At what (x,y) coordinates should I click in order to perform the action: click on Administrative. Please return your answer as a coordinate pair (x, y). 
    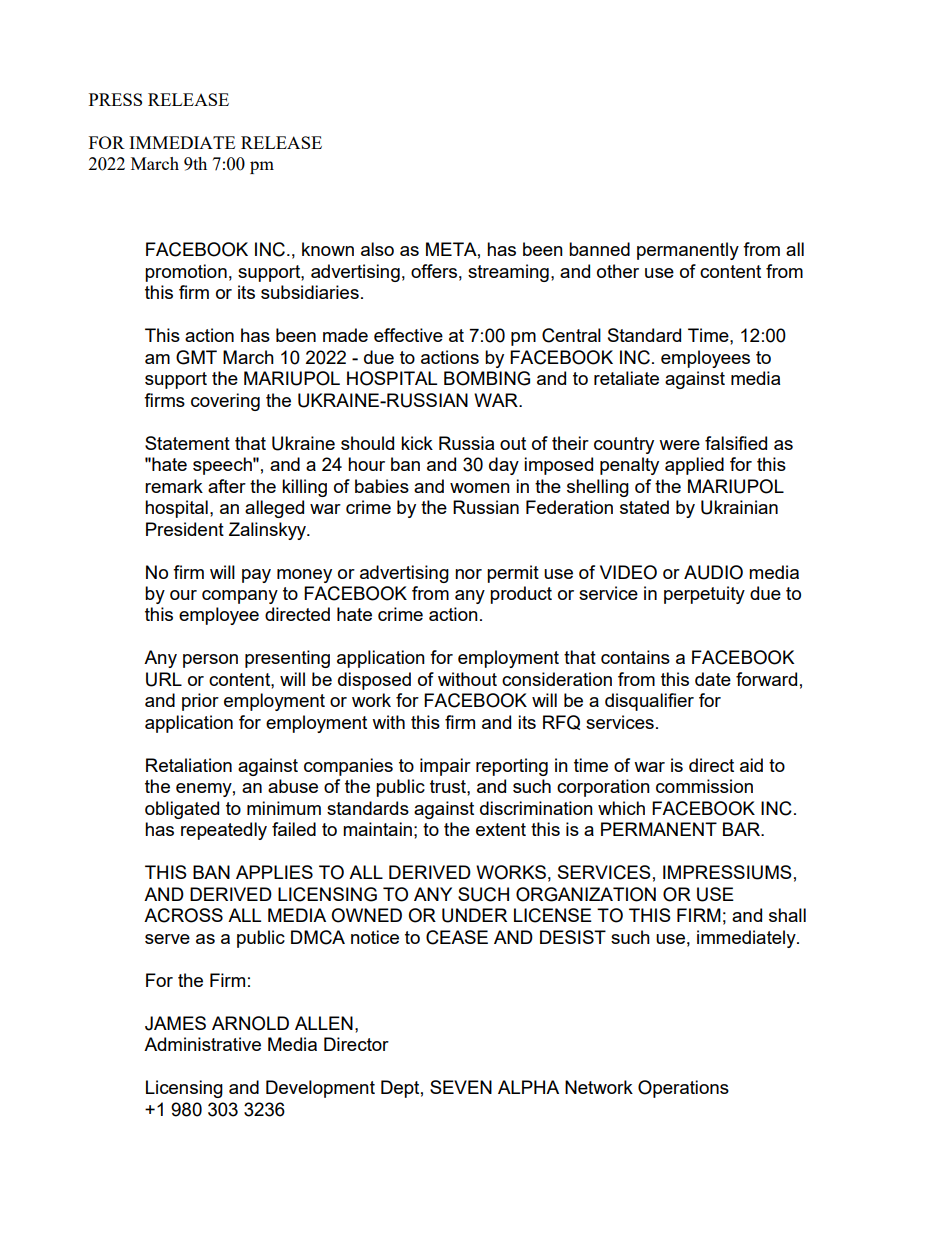
    Looking at the image, I should click on (202, 1044).
